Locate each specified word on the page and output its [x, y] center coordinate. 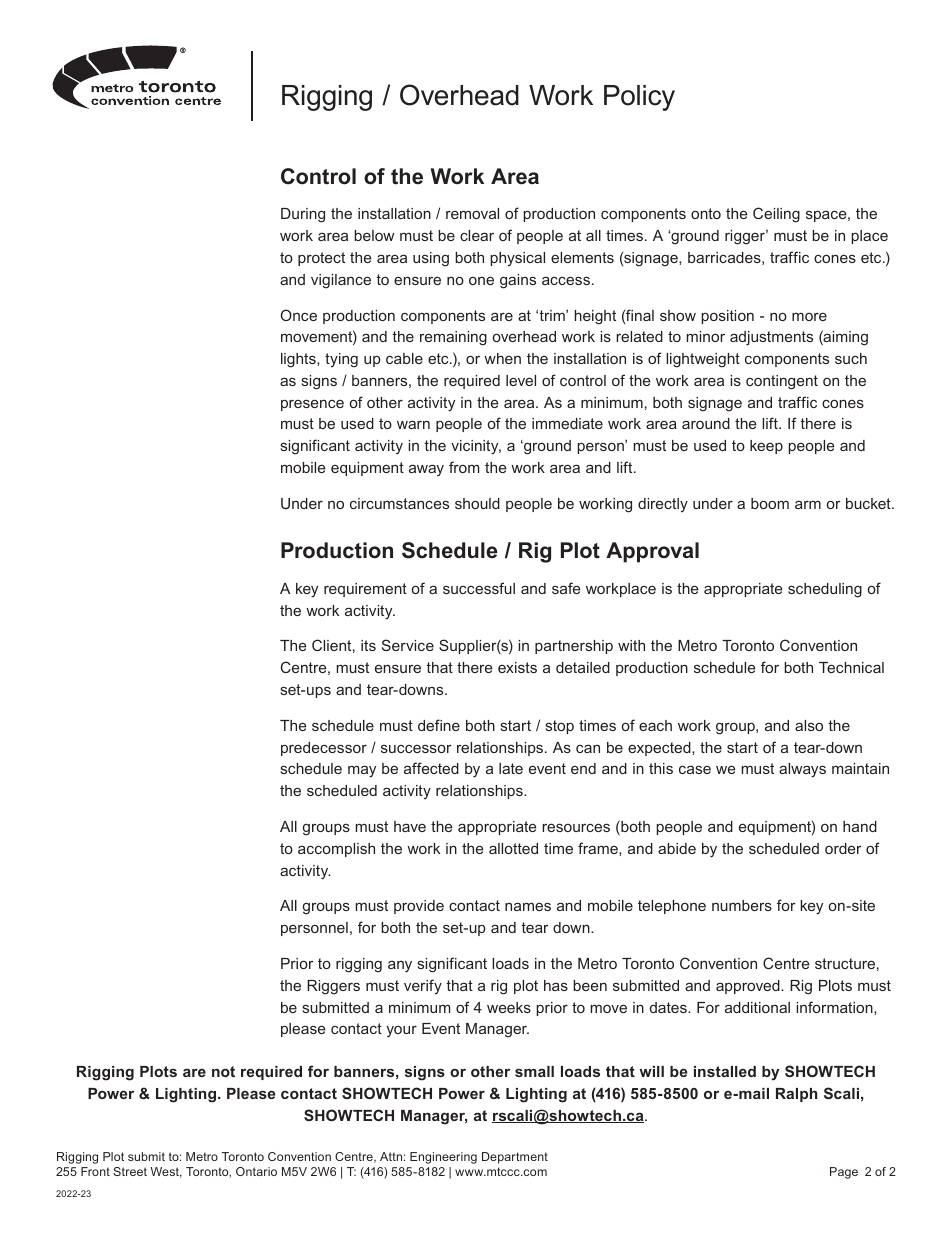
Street [130, 1171]
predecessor [324, 749]
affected [431, 768]
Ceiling [776, 215]
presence [312, 405]
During [303, 215]
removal [472, 213]
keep [766, 447]
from [464, 467]
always [802, 770]
